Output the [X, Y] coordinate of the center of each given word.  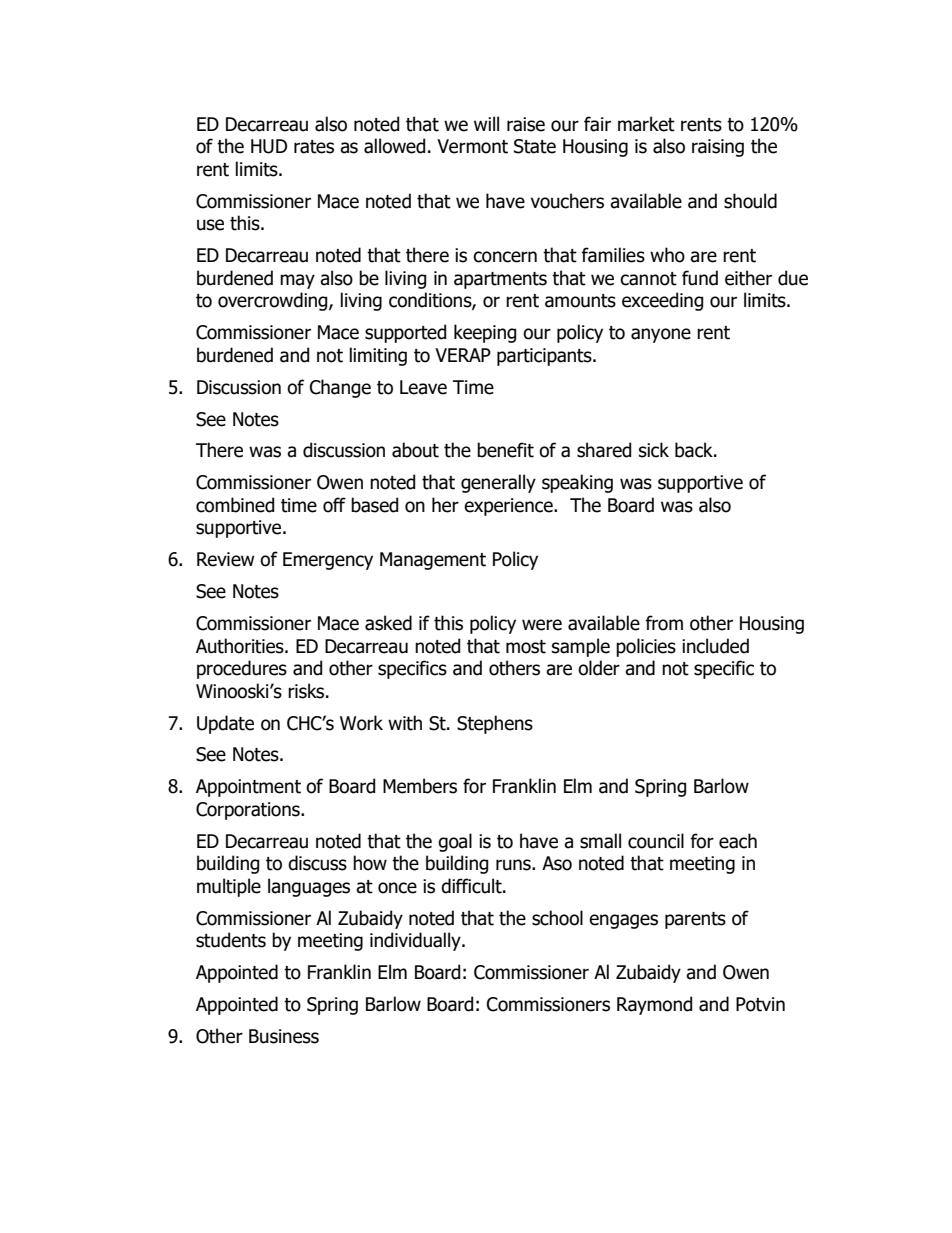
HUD [269, 146]
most [526, 647]
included [715, 646]
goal [455, 842]
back [695, 450]
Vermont [472, 146]
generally [498, 483]
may [297, 281]
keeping [485, 333]
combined [235, 505]
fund [700, 278]
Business [284, 1036]
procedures [242, 669]
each [738, 841]
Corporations [249, 811]
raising [718, 148]
